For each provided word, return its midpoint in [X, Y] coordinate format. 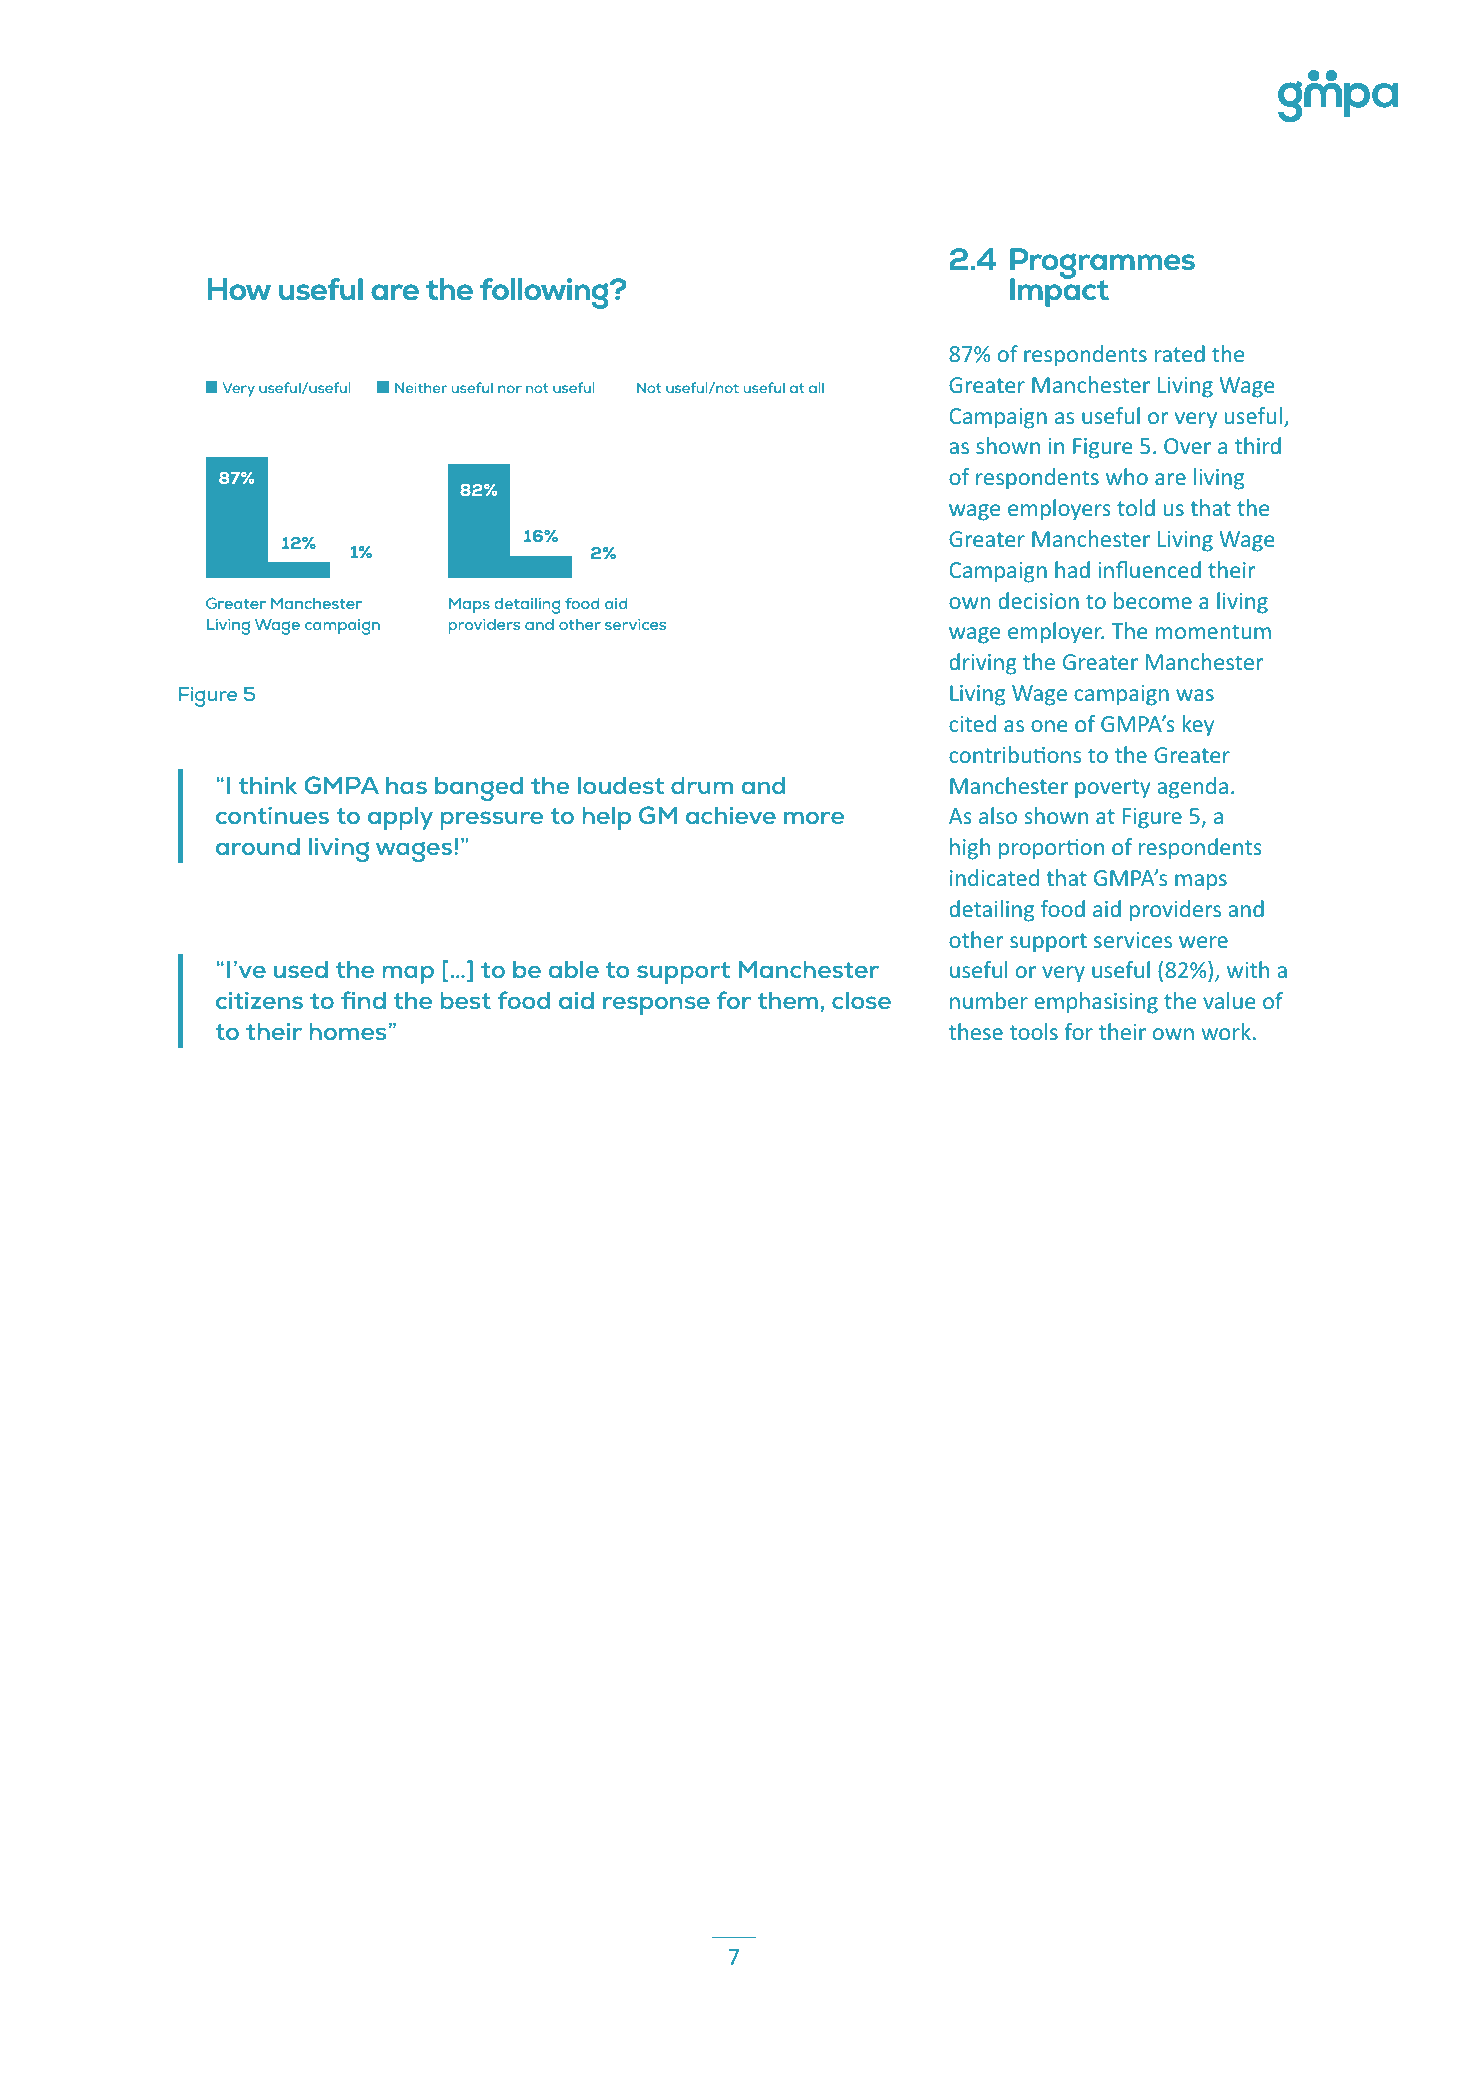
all [816, 387]
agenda [1192, 788]
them [788, 1000]
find [363, 1000]
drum [702, 785]
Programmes [1102, 264]
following [545, 293]
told [1136, 507]
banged [479, 789]
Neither [421, 387]
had [1072, 569]
